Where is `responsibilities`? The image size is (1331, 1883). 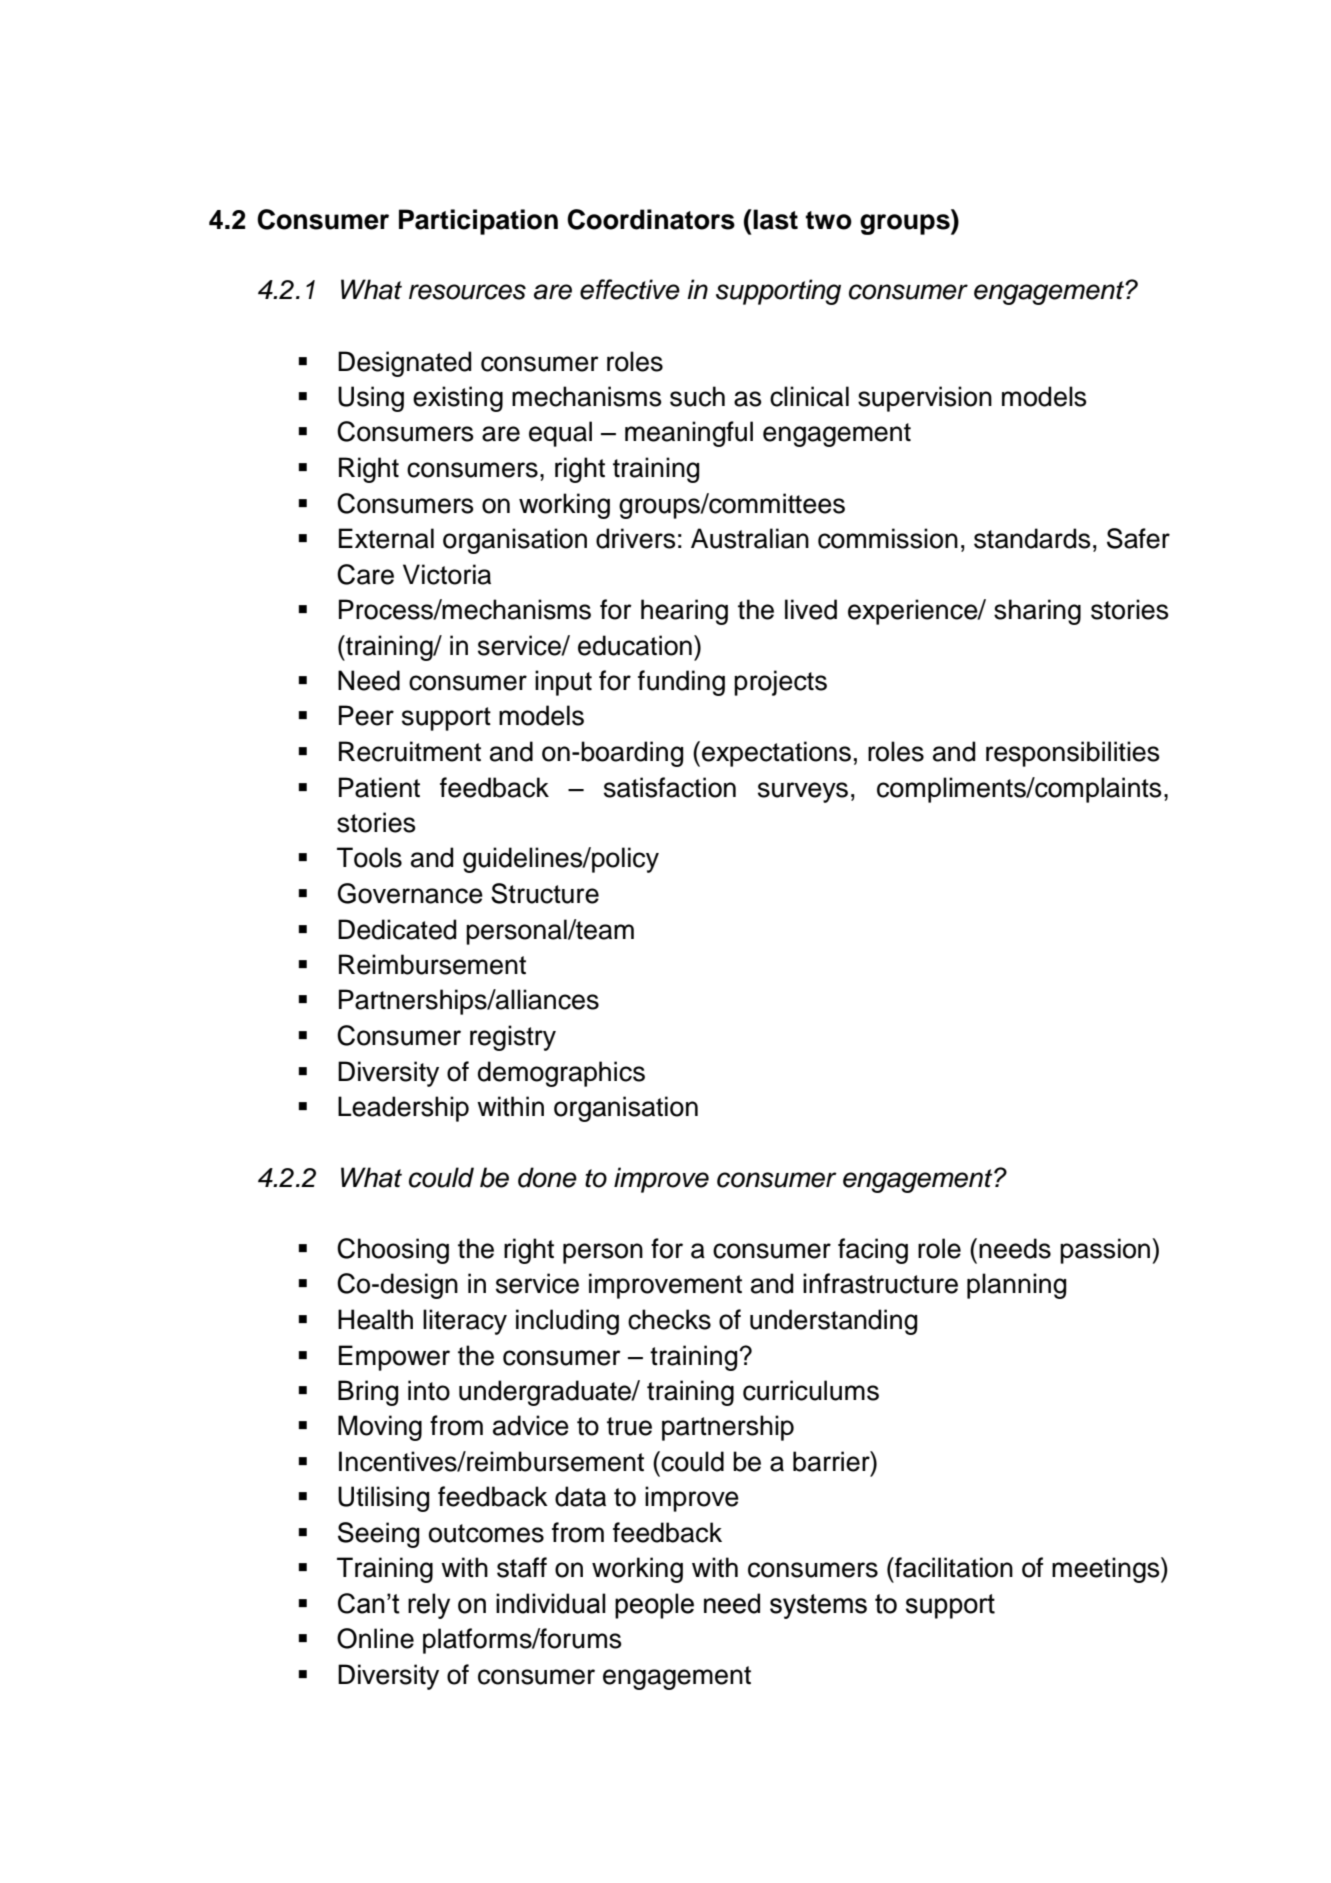
responsibilities is located at coordinates (1073, 754).
